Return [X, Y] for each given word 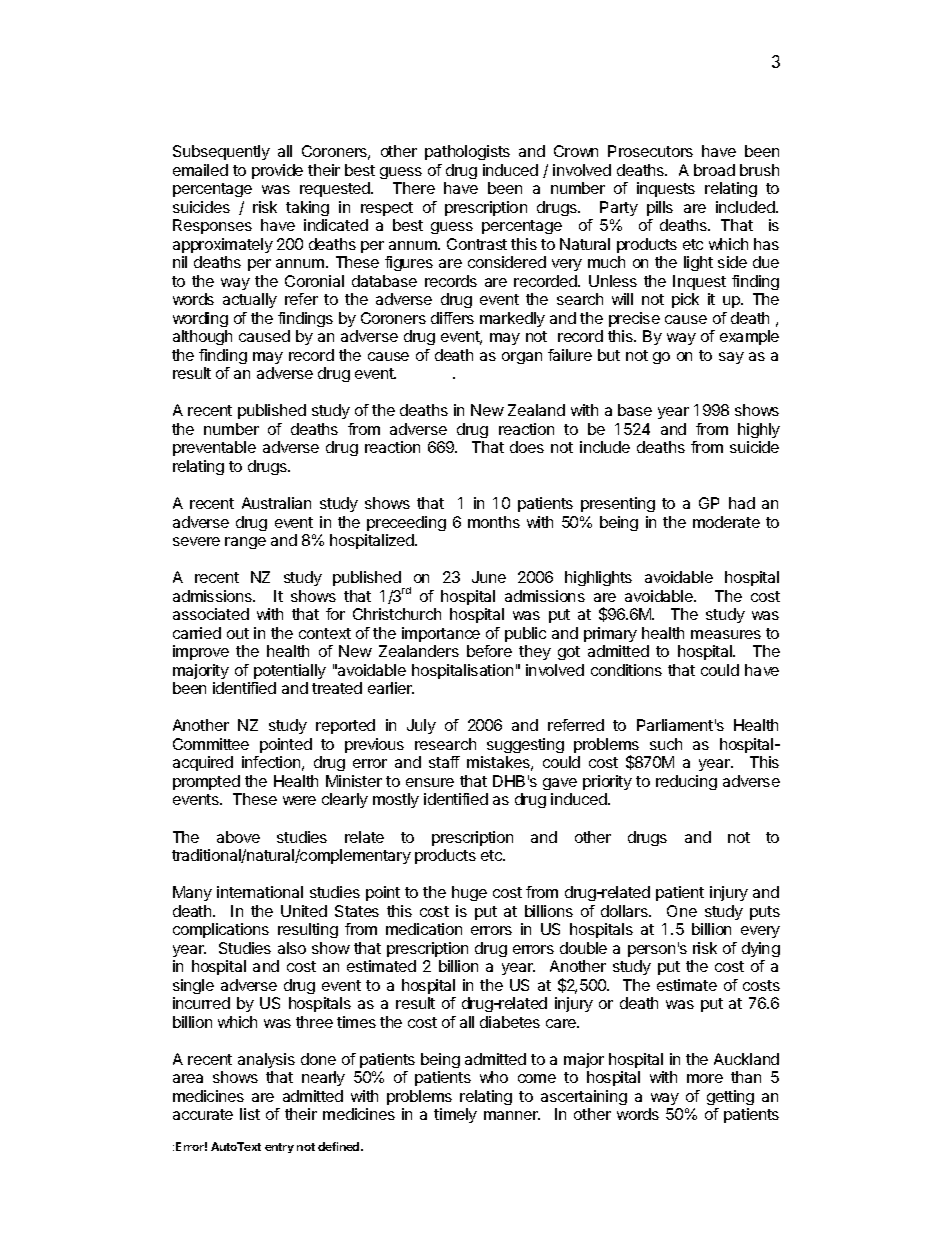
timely [455, 1115]
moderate [726, 522]
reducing [686, 782]
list [250, 1114]
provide [277, 171]
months [494, 522]
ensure [430, 782]
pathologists [467, 152]
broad [714, 170]
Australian [276, 503]
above [238, 837]
